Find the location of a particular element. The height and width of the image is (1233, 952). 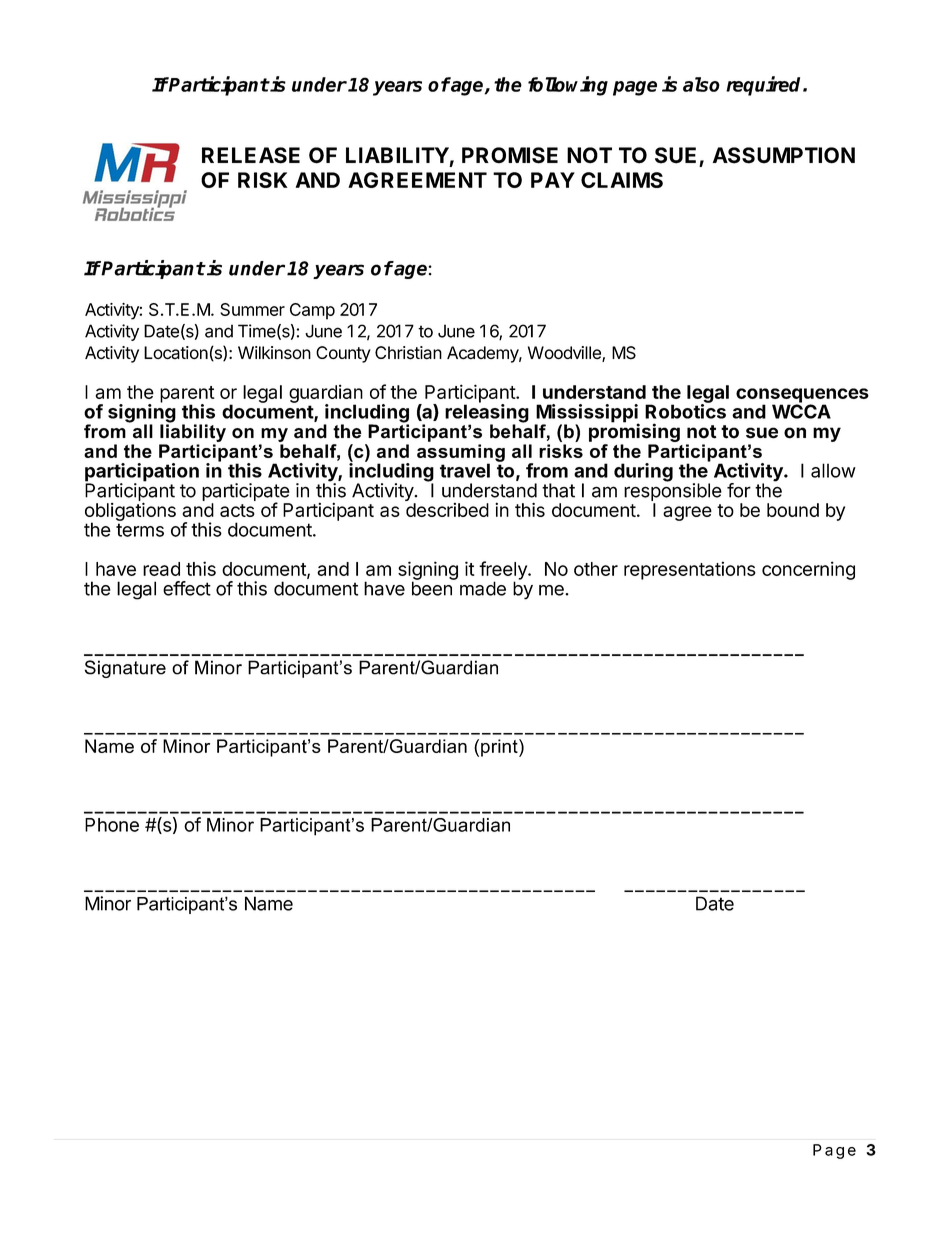

described is located at coordinates (447, 510).
